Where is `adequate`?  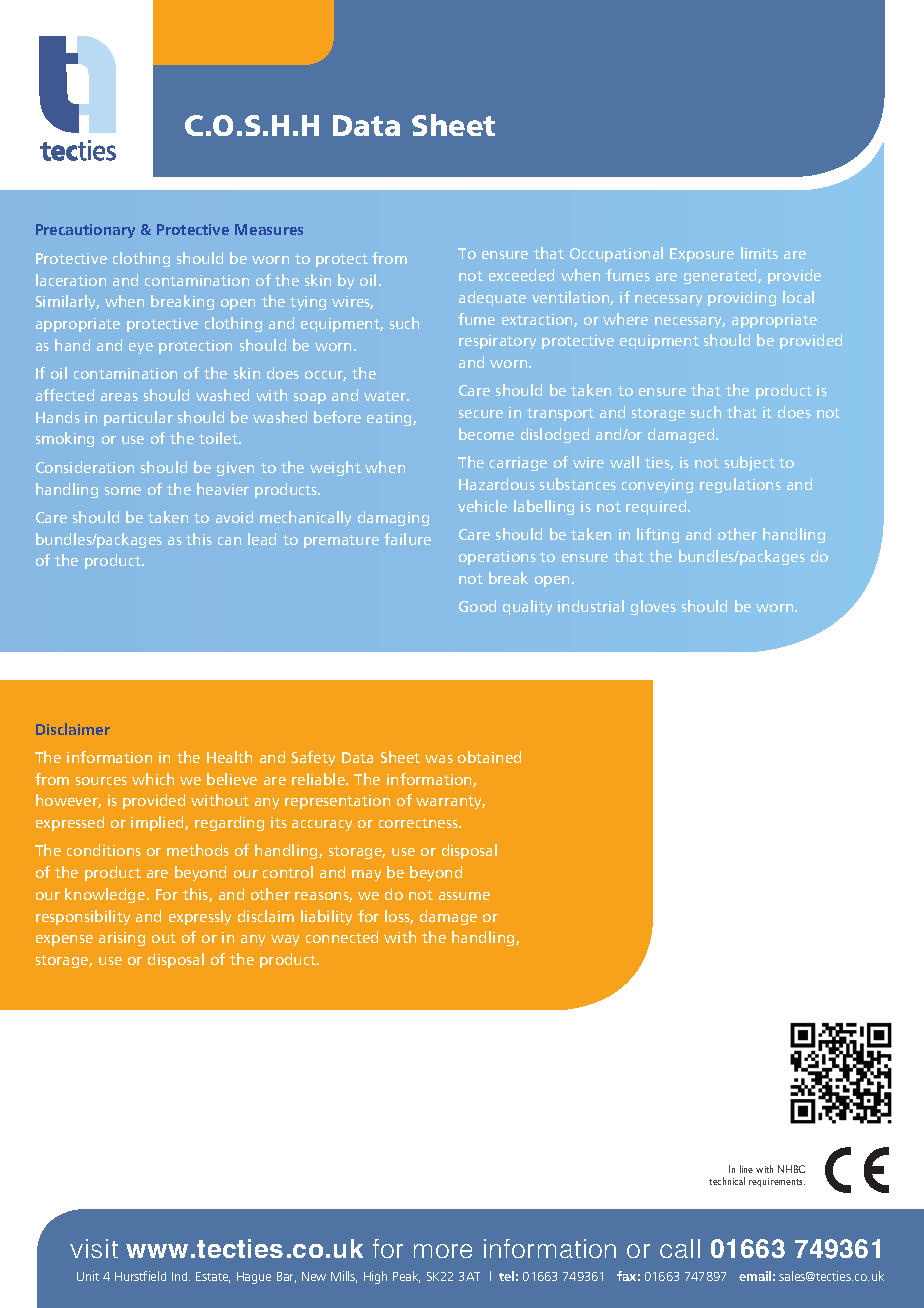 adequate is located at coordinates (492, 298).
